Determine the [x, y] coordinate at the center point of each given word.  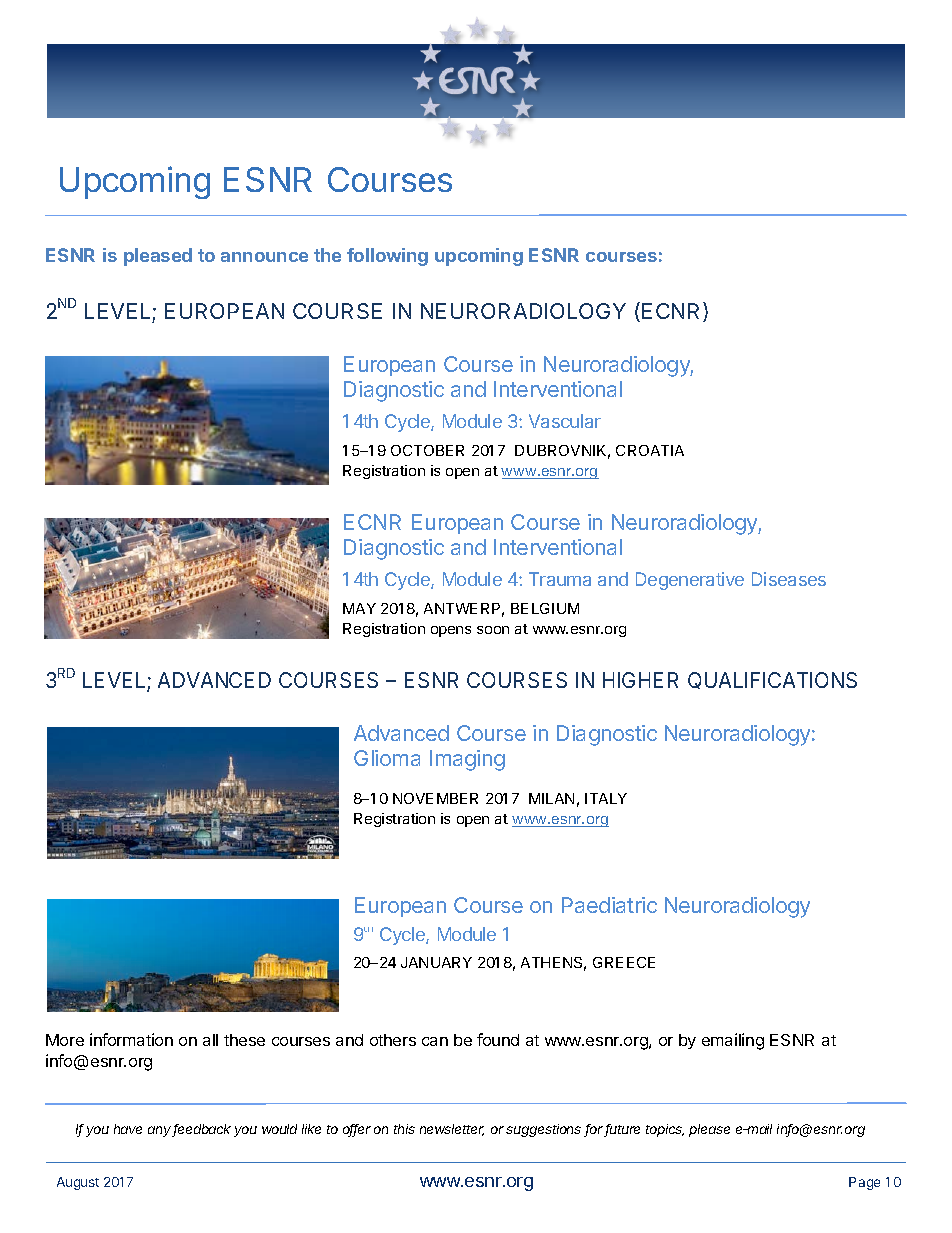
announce [264, 257]
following [387, 257]
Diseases [789, 579]
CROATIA [650, 450]
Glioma [387, 758]
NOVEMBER [435, 798]
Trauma [560, 579]
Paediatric [609, 905]
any [161, 1131]
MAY [359, 608]
